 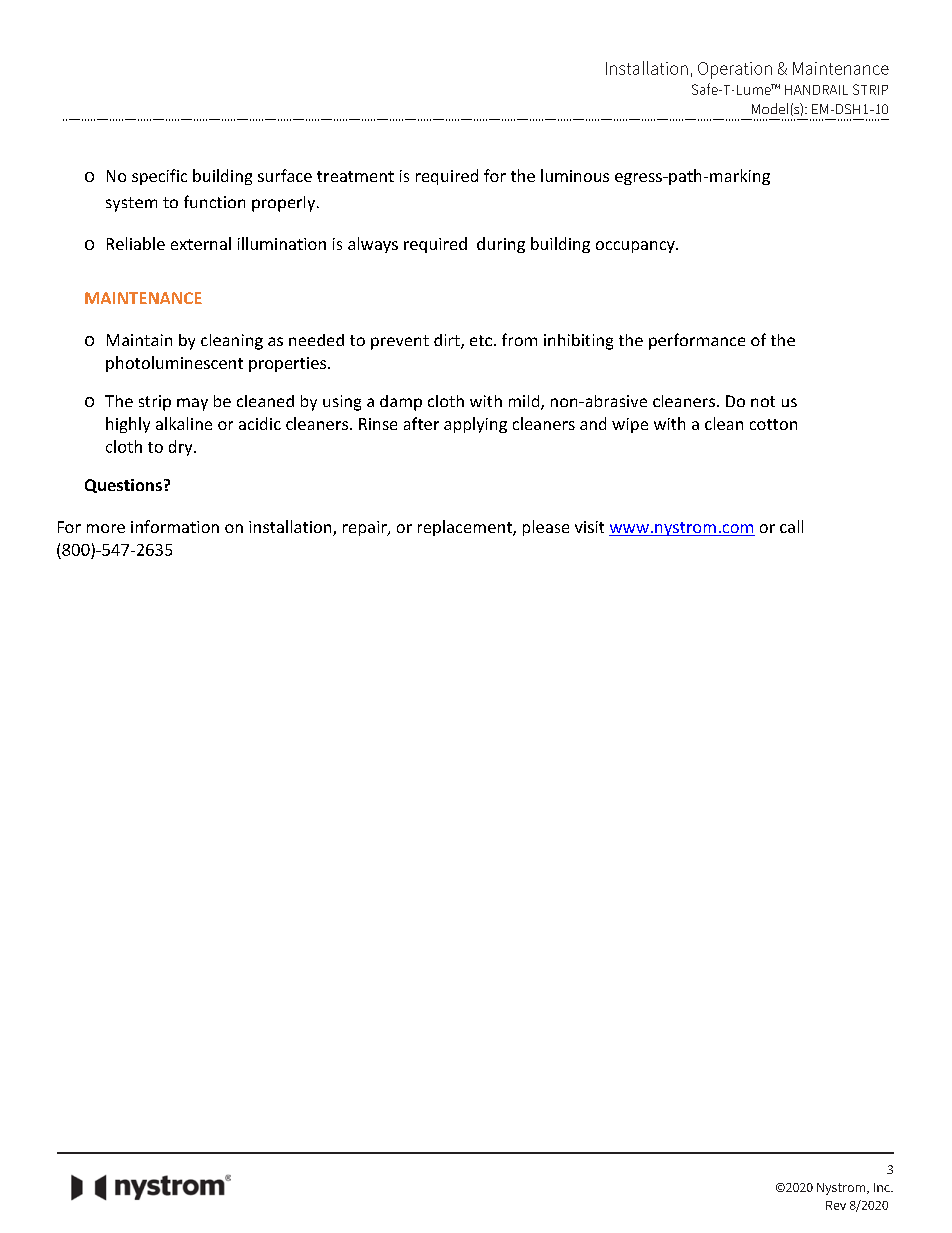 I want to click on Inc, so click(x=883, y=1187).
